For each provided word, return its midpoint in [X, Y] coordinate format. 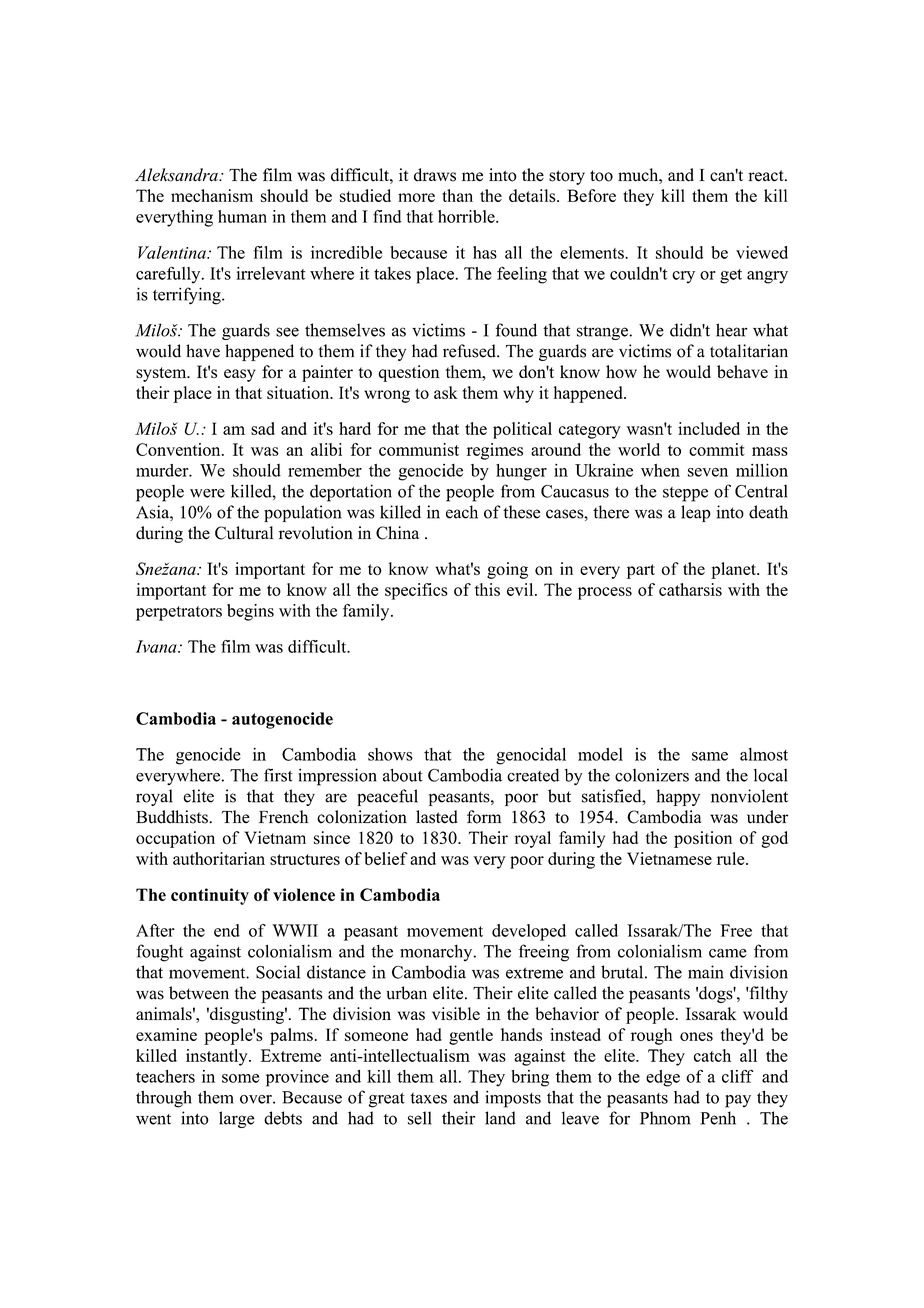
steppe [685, 494]
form [484, 817]
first [278, 775]
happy [678, 797]
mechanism [212, 195]
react [767, 176]
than [457, 195]
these [521, 512]
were [207, 493]
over [257, 1099]
